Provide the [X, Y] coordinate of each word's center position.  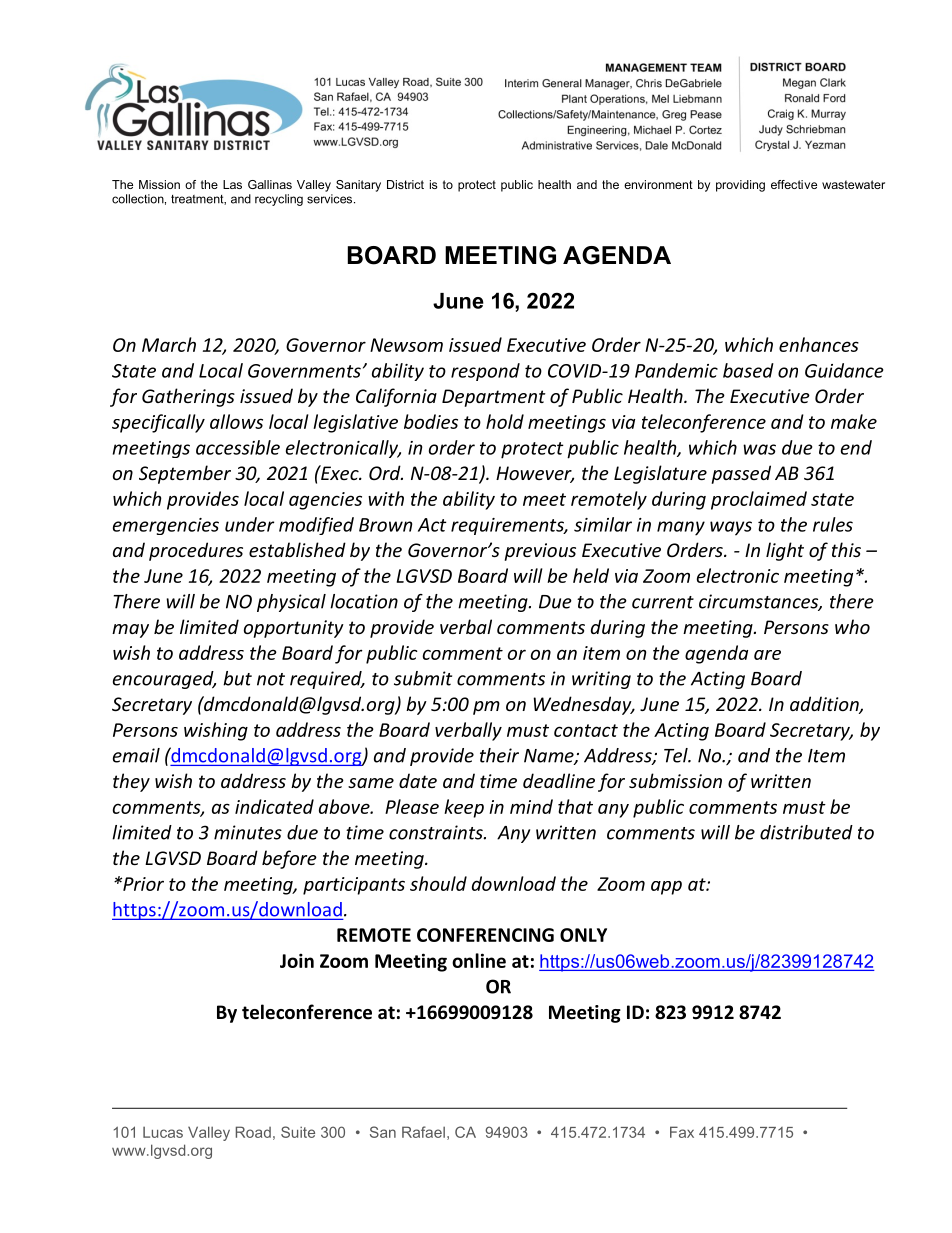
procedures [196, 551]
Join [297, 960]
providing [740, 186]
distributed [806, 832]
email [136, 755]
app [666, 887]
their [499, 755]
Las [232, 184]
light [785, 551]
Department [494, 398]
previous [540, 552]
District [405, 184]
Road [253, 1132]
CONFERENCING [485, 935]
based [748, 370]
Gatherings [188, 397]
